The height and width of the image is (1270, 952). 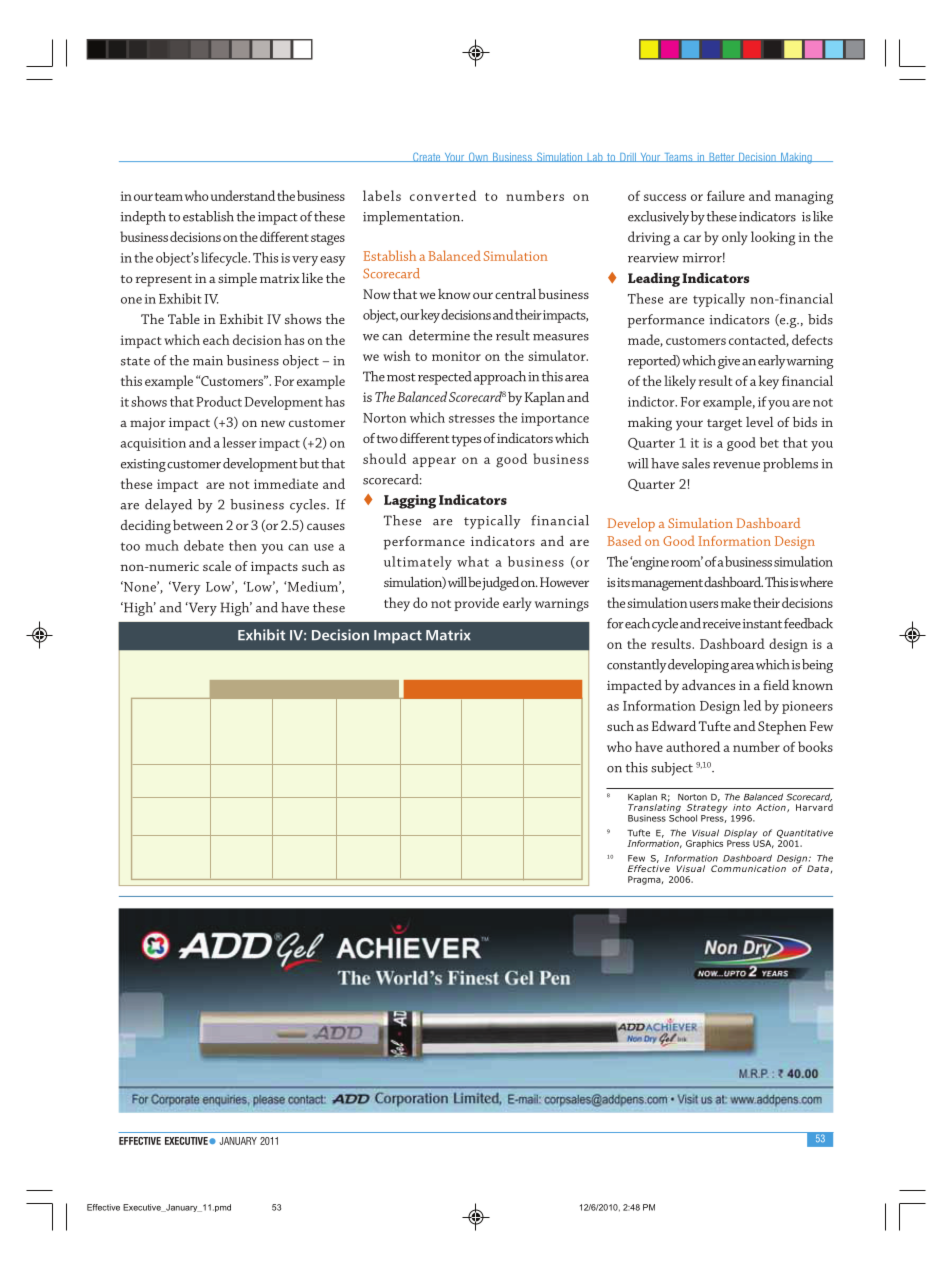 What do you see at coordinates (472, 418) in the image?
I see `stresses` at bounding box center [472, 418].
